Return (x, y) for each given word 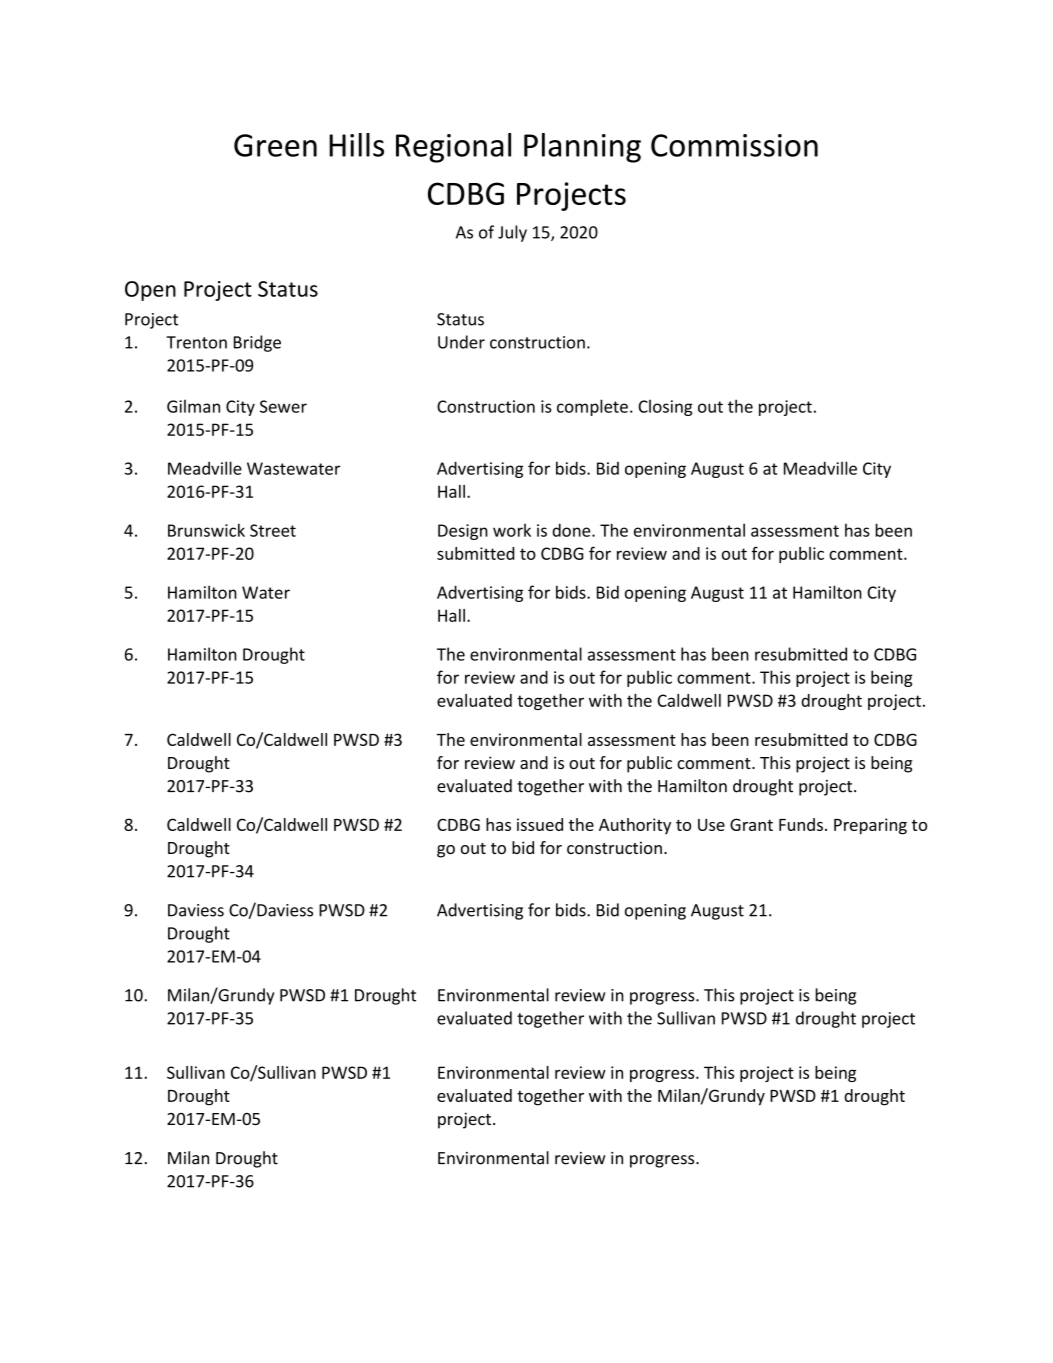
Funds (801, 824)
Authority (635, 826)
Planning (582, 148)
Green (275, 145)
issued (540, 824)
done (572, 530)
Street (273, 530)
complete (592, 407)
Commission (734, 145)
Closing (665, 407)
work (512, 530)
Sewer (283, 406)
